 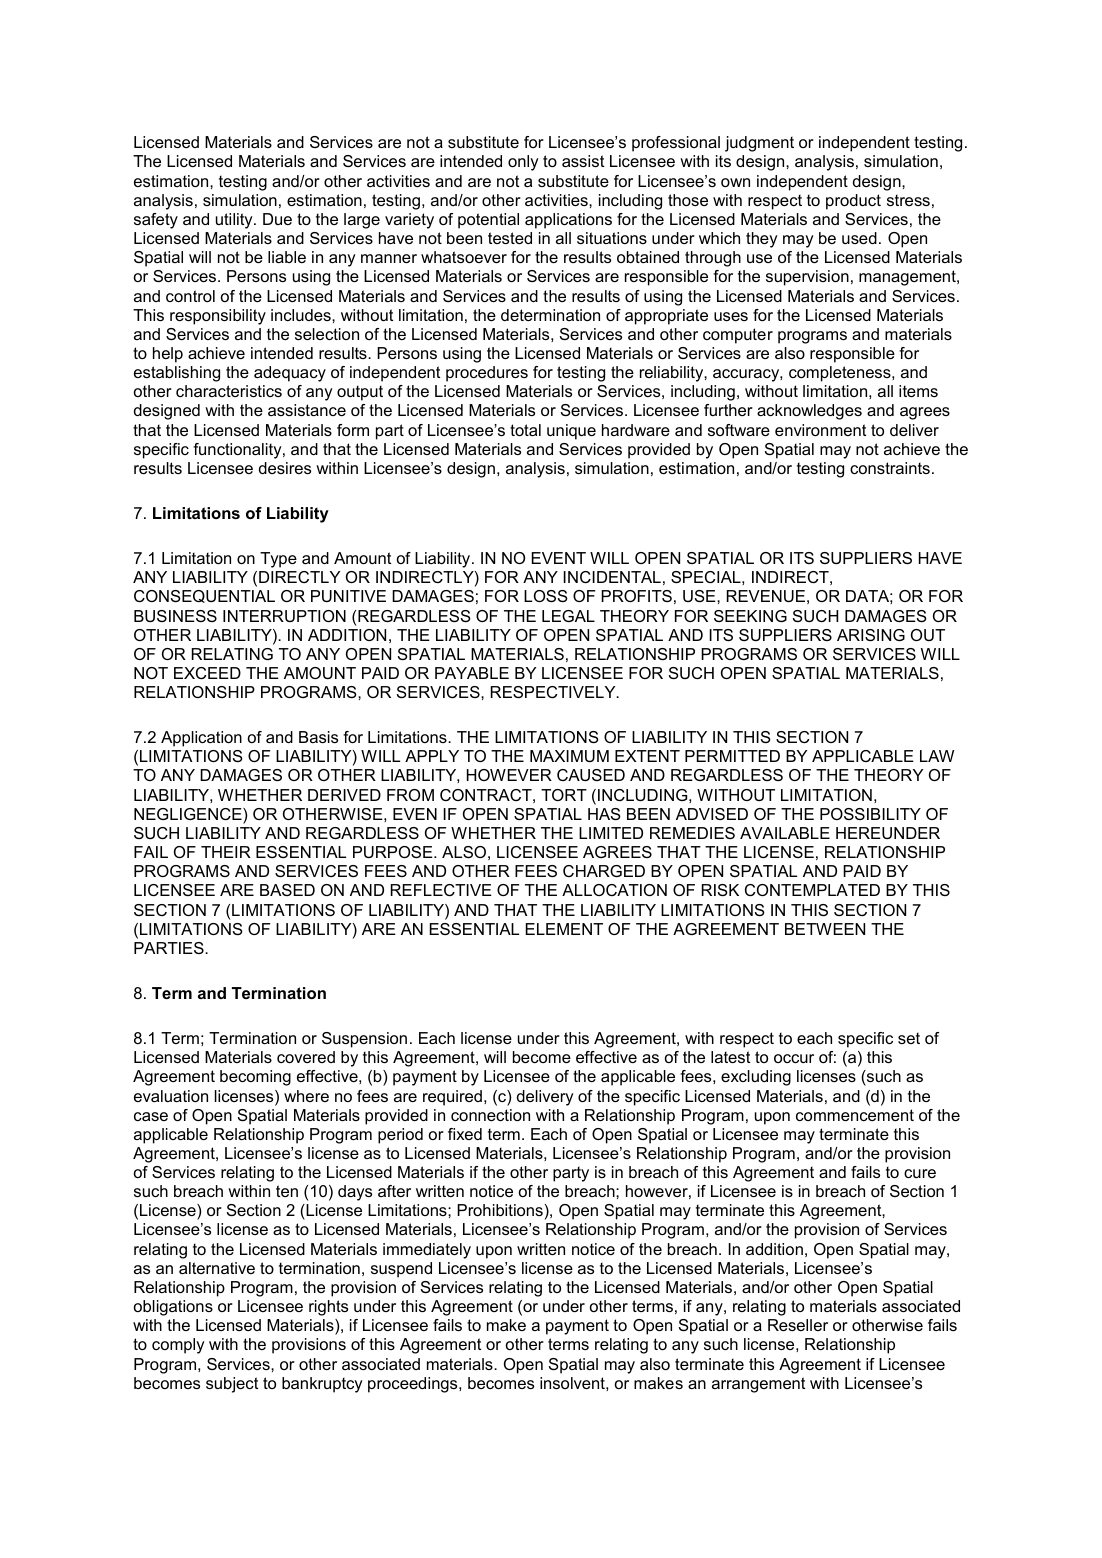 I want to click on proceedings, so click(x=414, y=1385).
